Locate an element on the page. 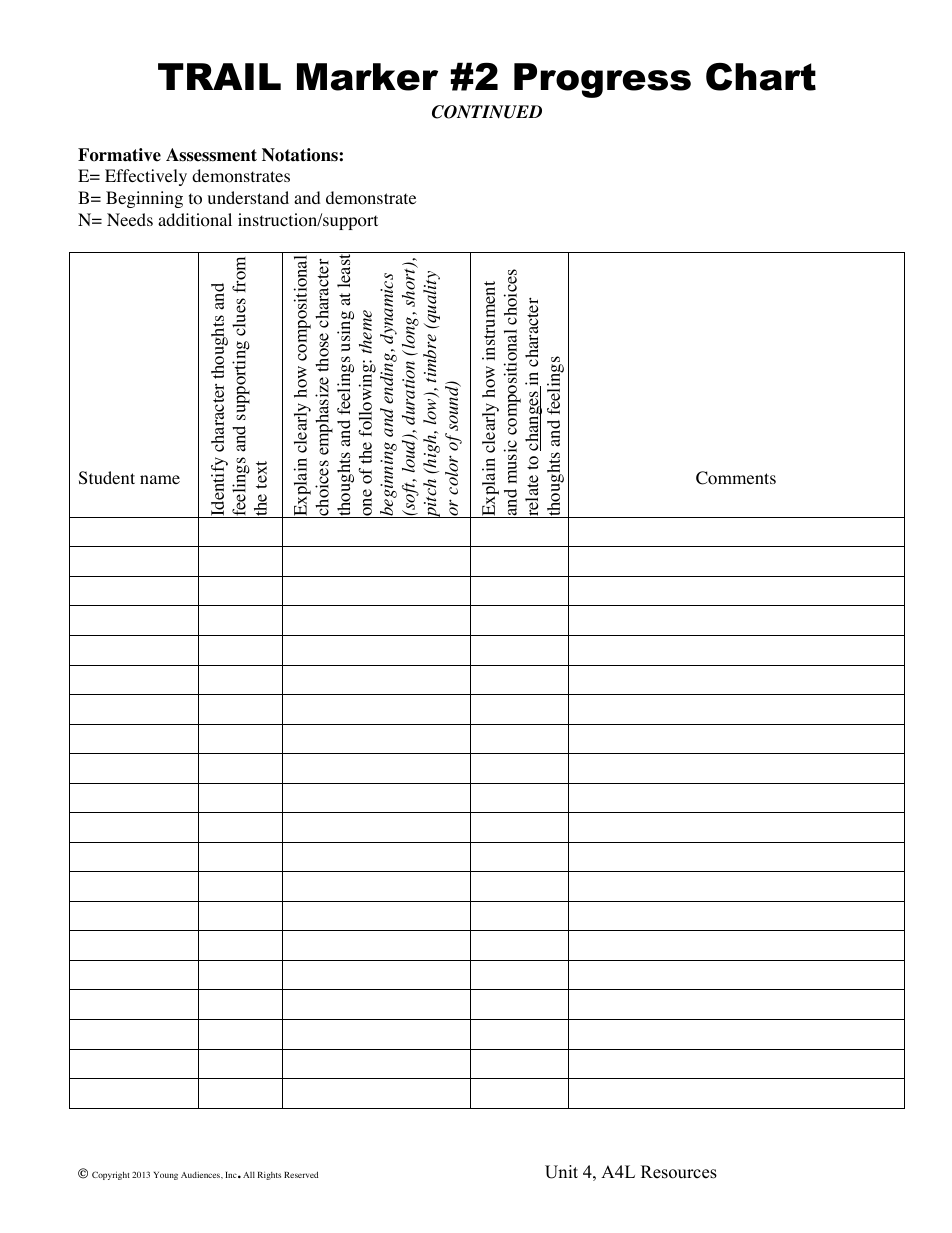 This document has width=952, height=1233. Unit is located at coordinates (561, 1172).
